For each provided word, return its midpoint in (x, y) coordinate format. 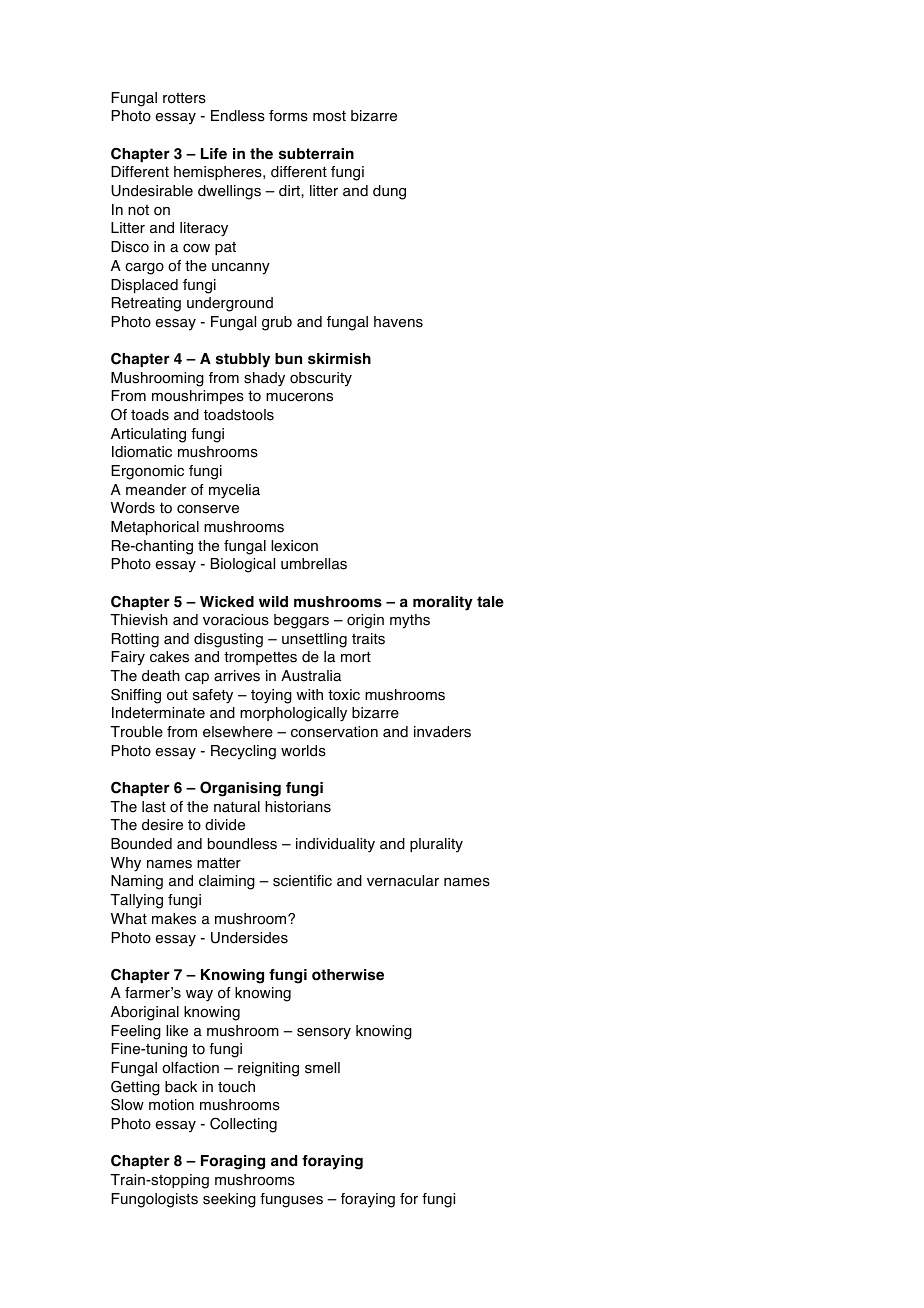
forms (288, 116)
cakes (169, 657)
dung (389, 192)
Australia (311, 676)
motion (171, 1105)
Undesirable (152, 191)
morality (443, 603)
